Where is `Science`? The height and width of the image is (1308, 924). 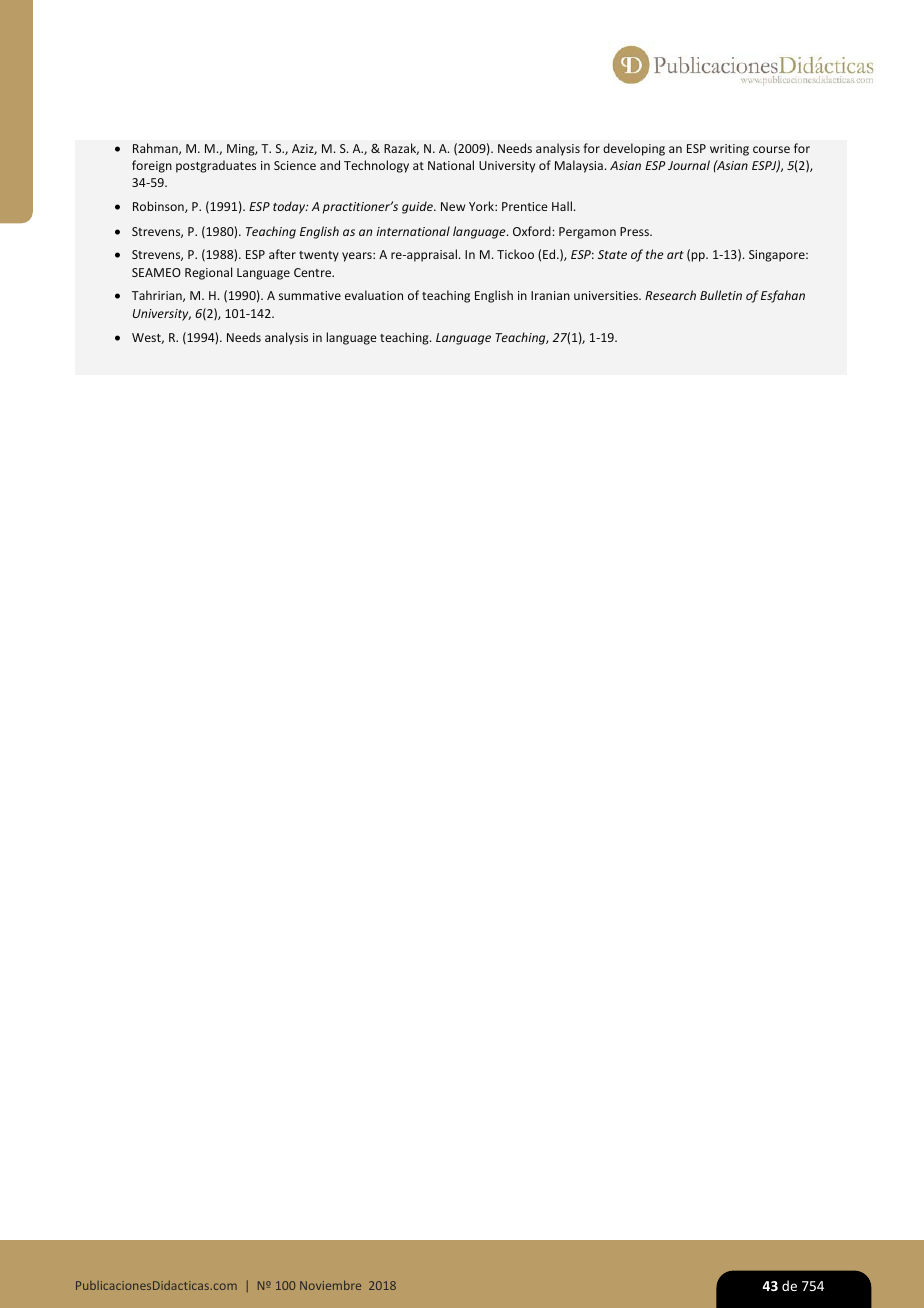
Science is located at coordinates (295, 165).
